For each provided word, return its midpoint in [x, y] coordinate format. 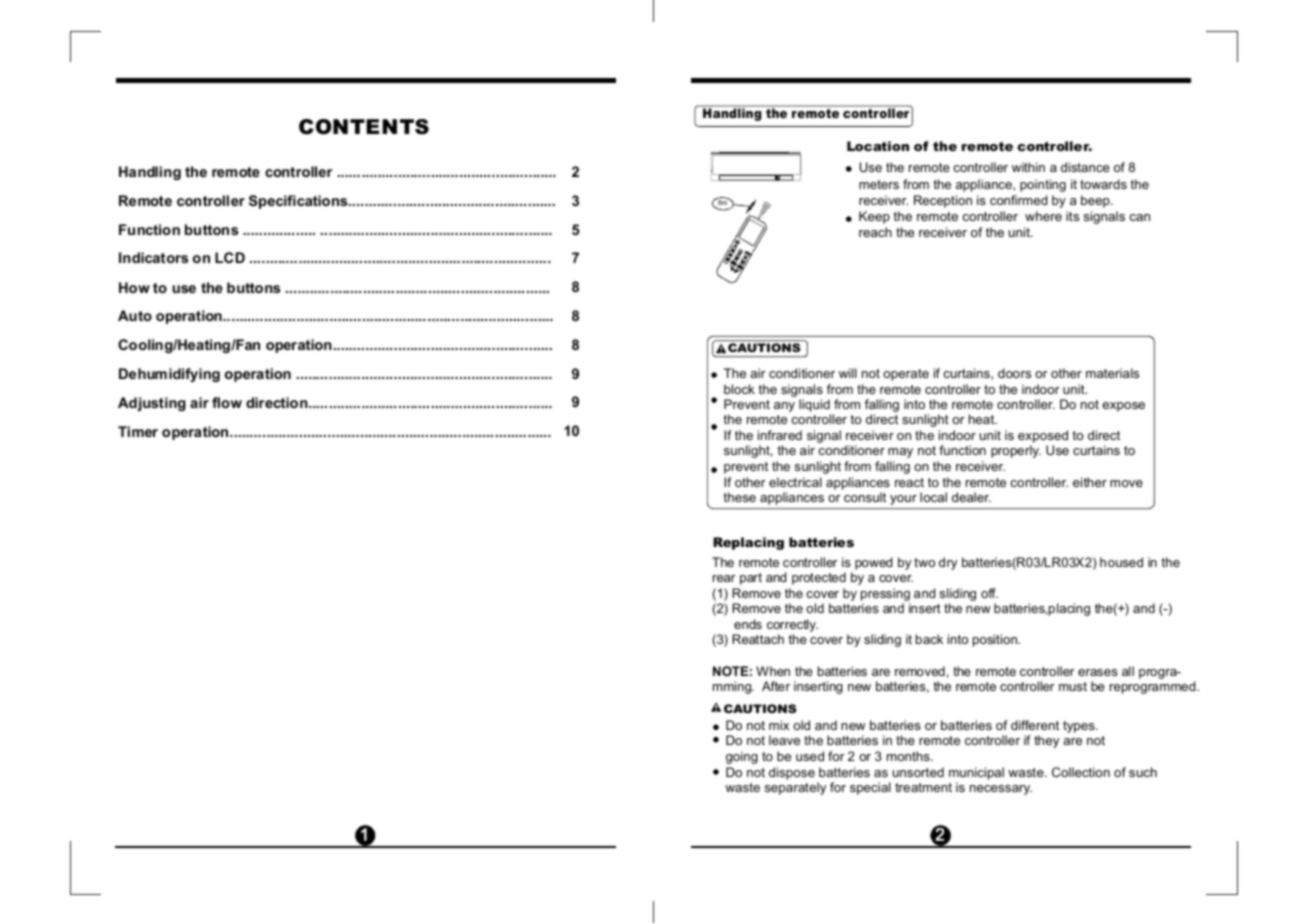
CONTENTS [364, 127]
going [742, 757]
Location [878, 146]
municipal [976, 773]
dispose [792, 773]
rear [724, 578]
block [739, 389]
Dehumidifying [169, 375]
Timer [138, 431]
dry [948, 563]
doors [1014, 373]
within [1028, 167]
